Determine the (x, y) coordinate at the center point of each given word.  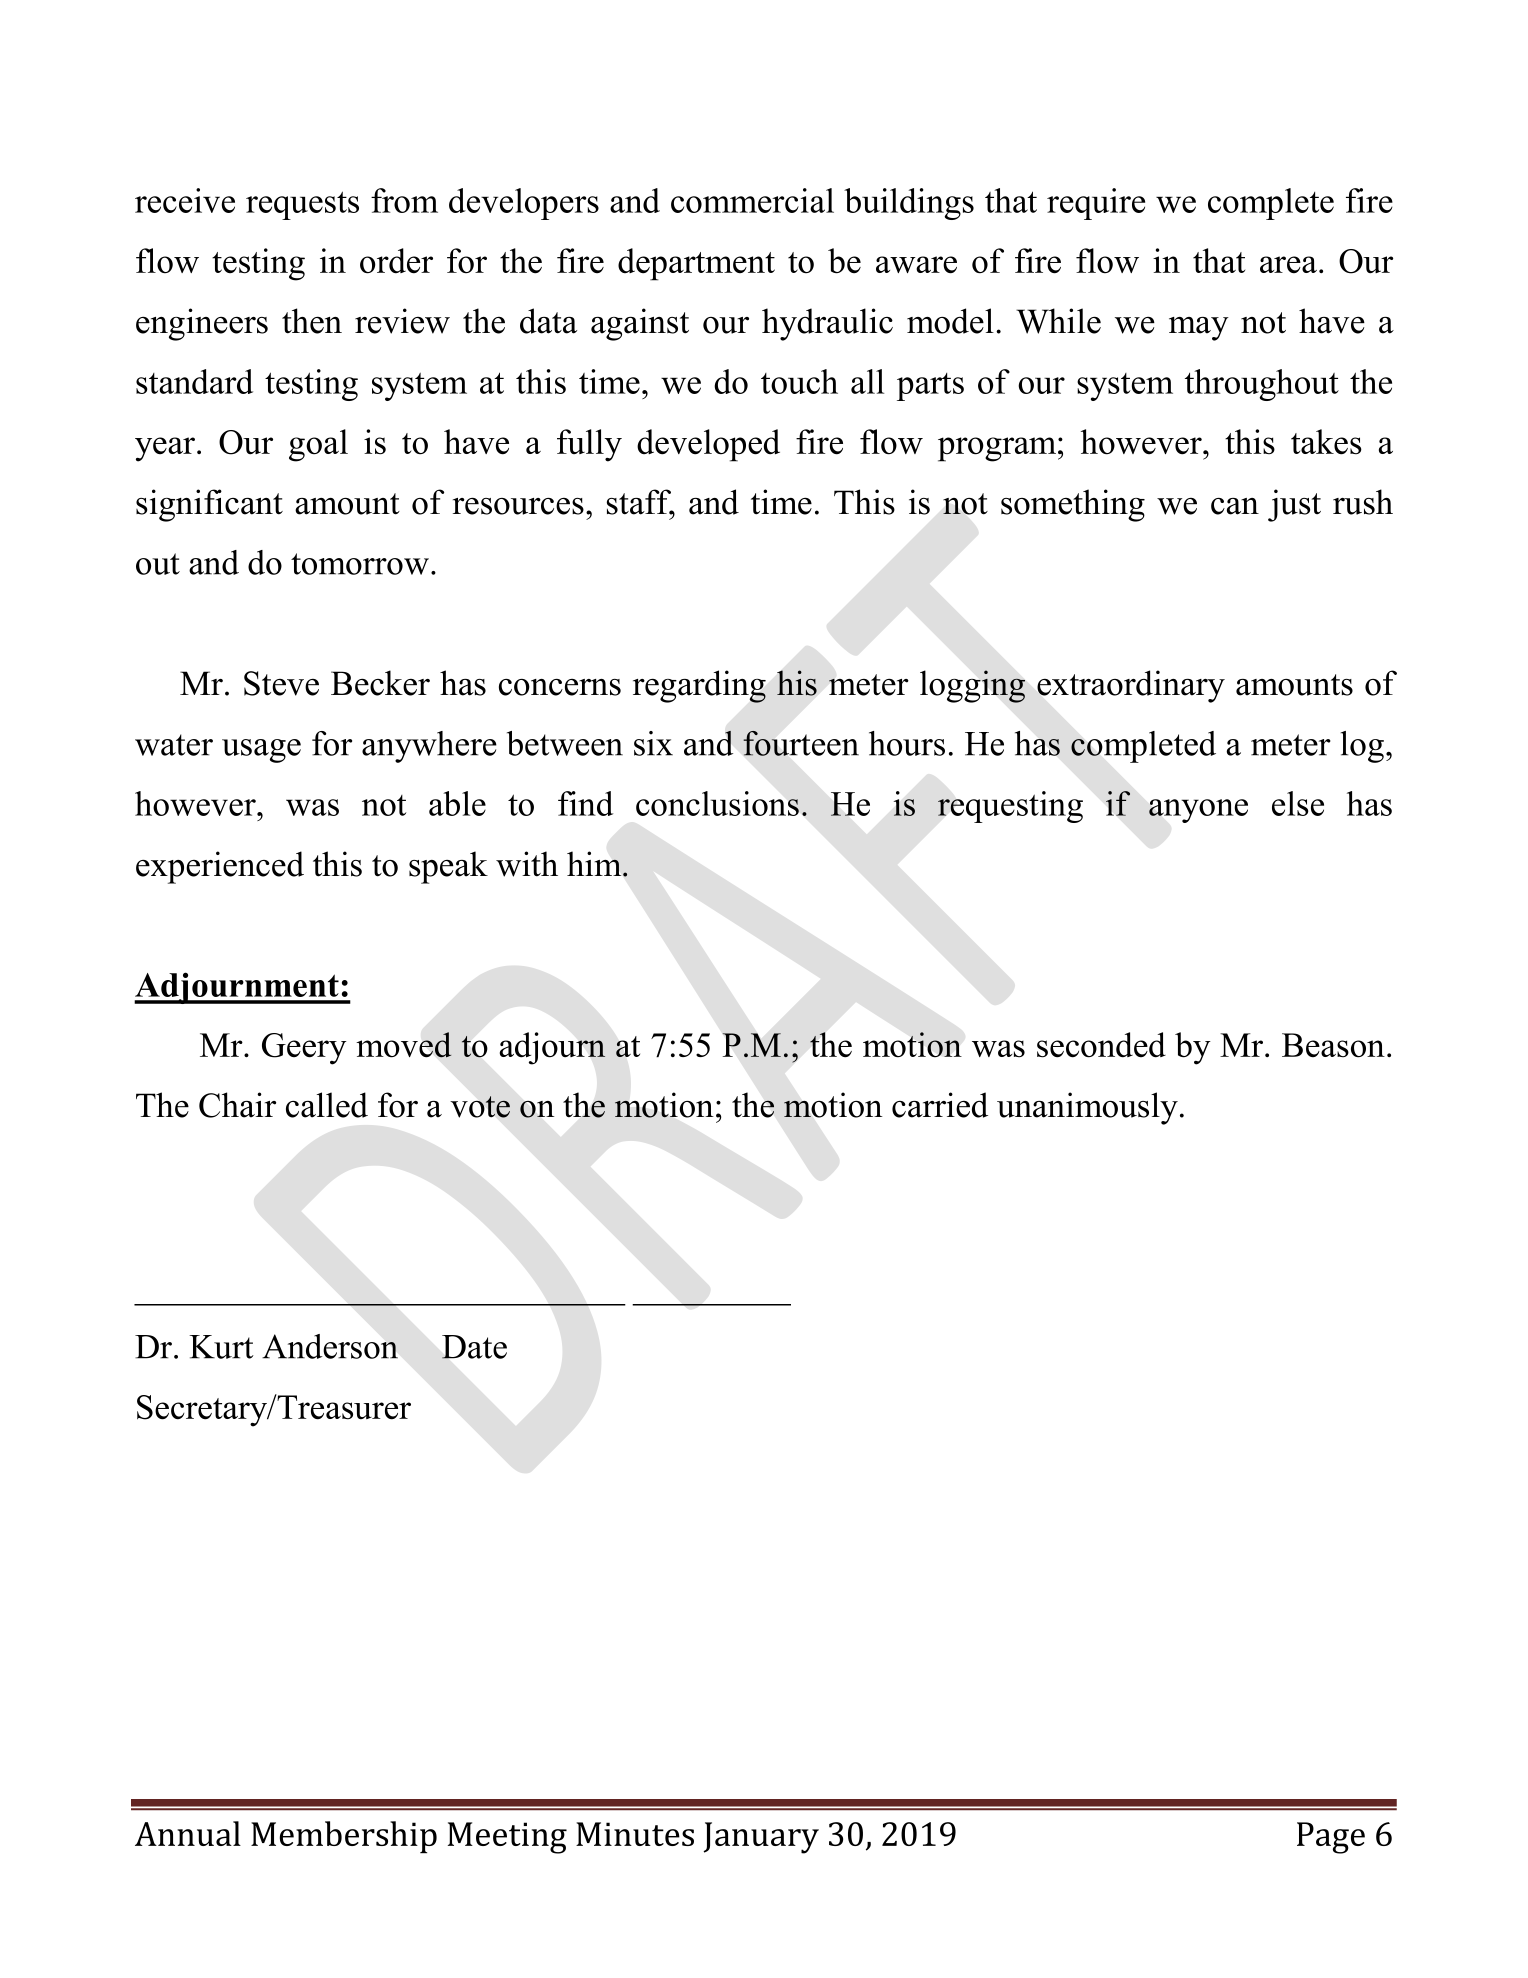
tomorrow (360, 564)
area (1288, 264)
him (595, 863)
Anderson (330, 1346)
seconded (1101, 1045)
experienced (220, 867)
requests (302, 205)
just (1294, 505)
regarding (699, 686)
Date (474, 1347)
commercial (752, 200)
